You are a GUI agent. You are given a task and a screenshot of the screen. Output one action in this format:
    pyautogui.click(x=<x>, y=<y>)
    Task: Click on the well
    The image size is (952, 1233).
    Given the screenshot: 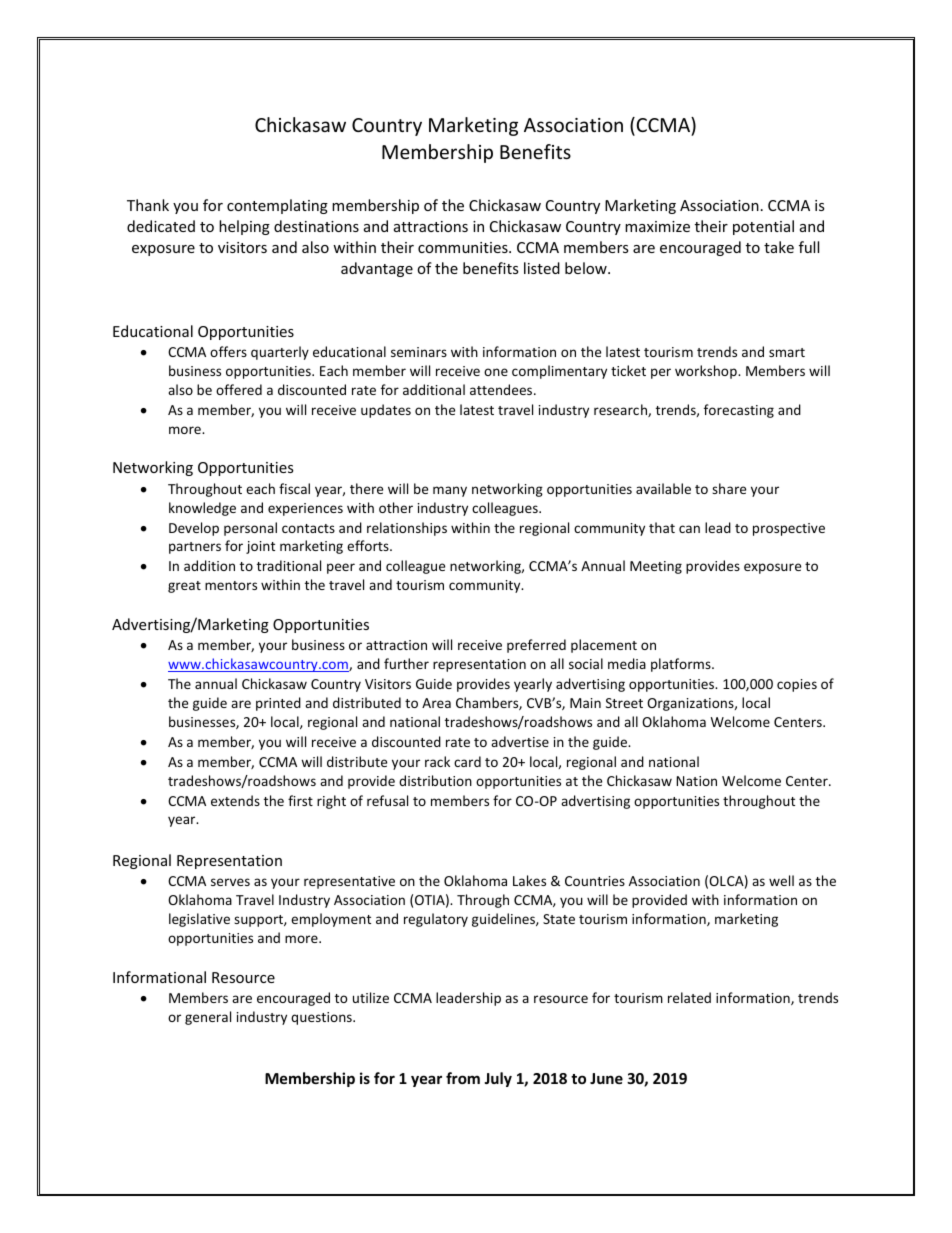 What is the action you would take?
    pyautogui.click(x=781, y=880)
